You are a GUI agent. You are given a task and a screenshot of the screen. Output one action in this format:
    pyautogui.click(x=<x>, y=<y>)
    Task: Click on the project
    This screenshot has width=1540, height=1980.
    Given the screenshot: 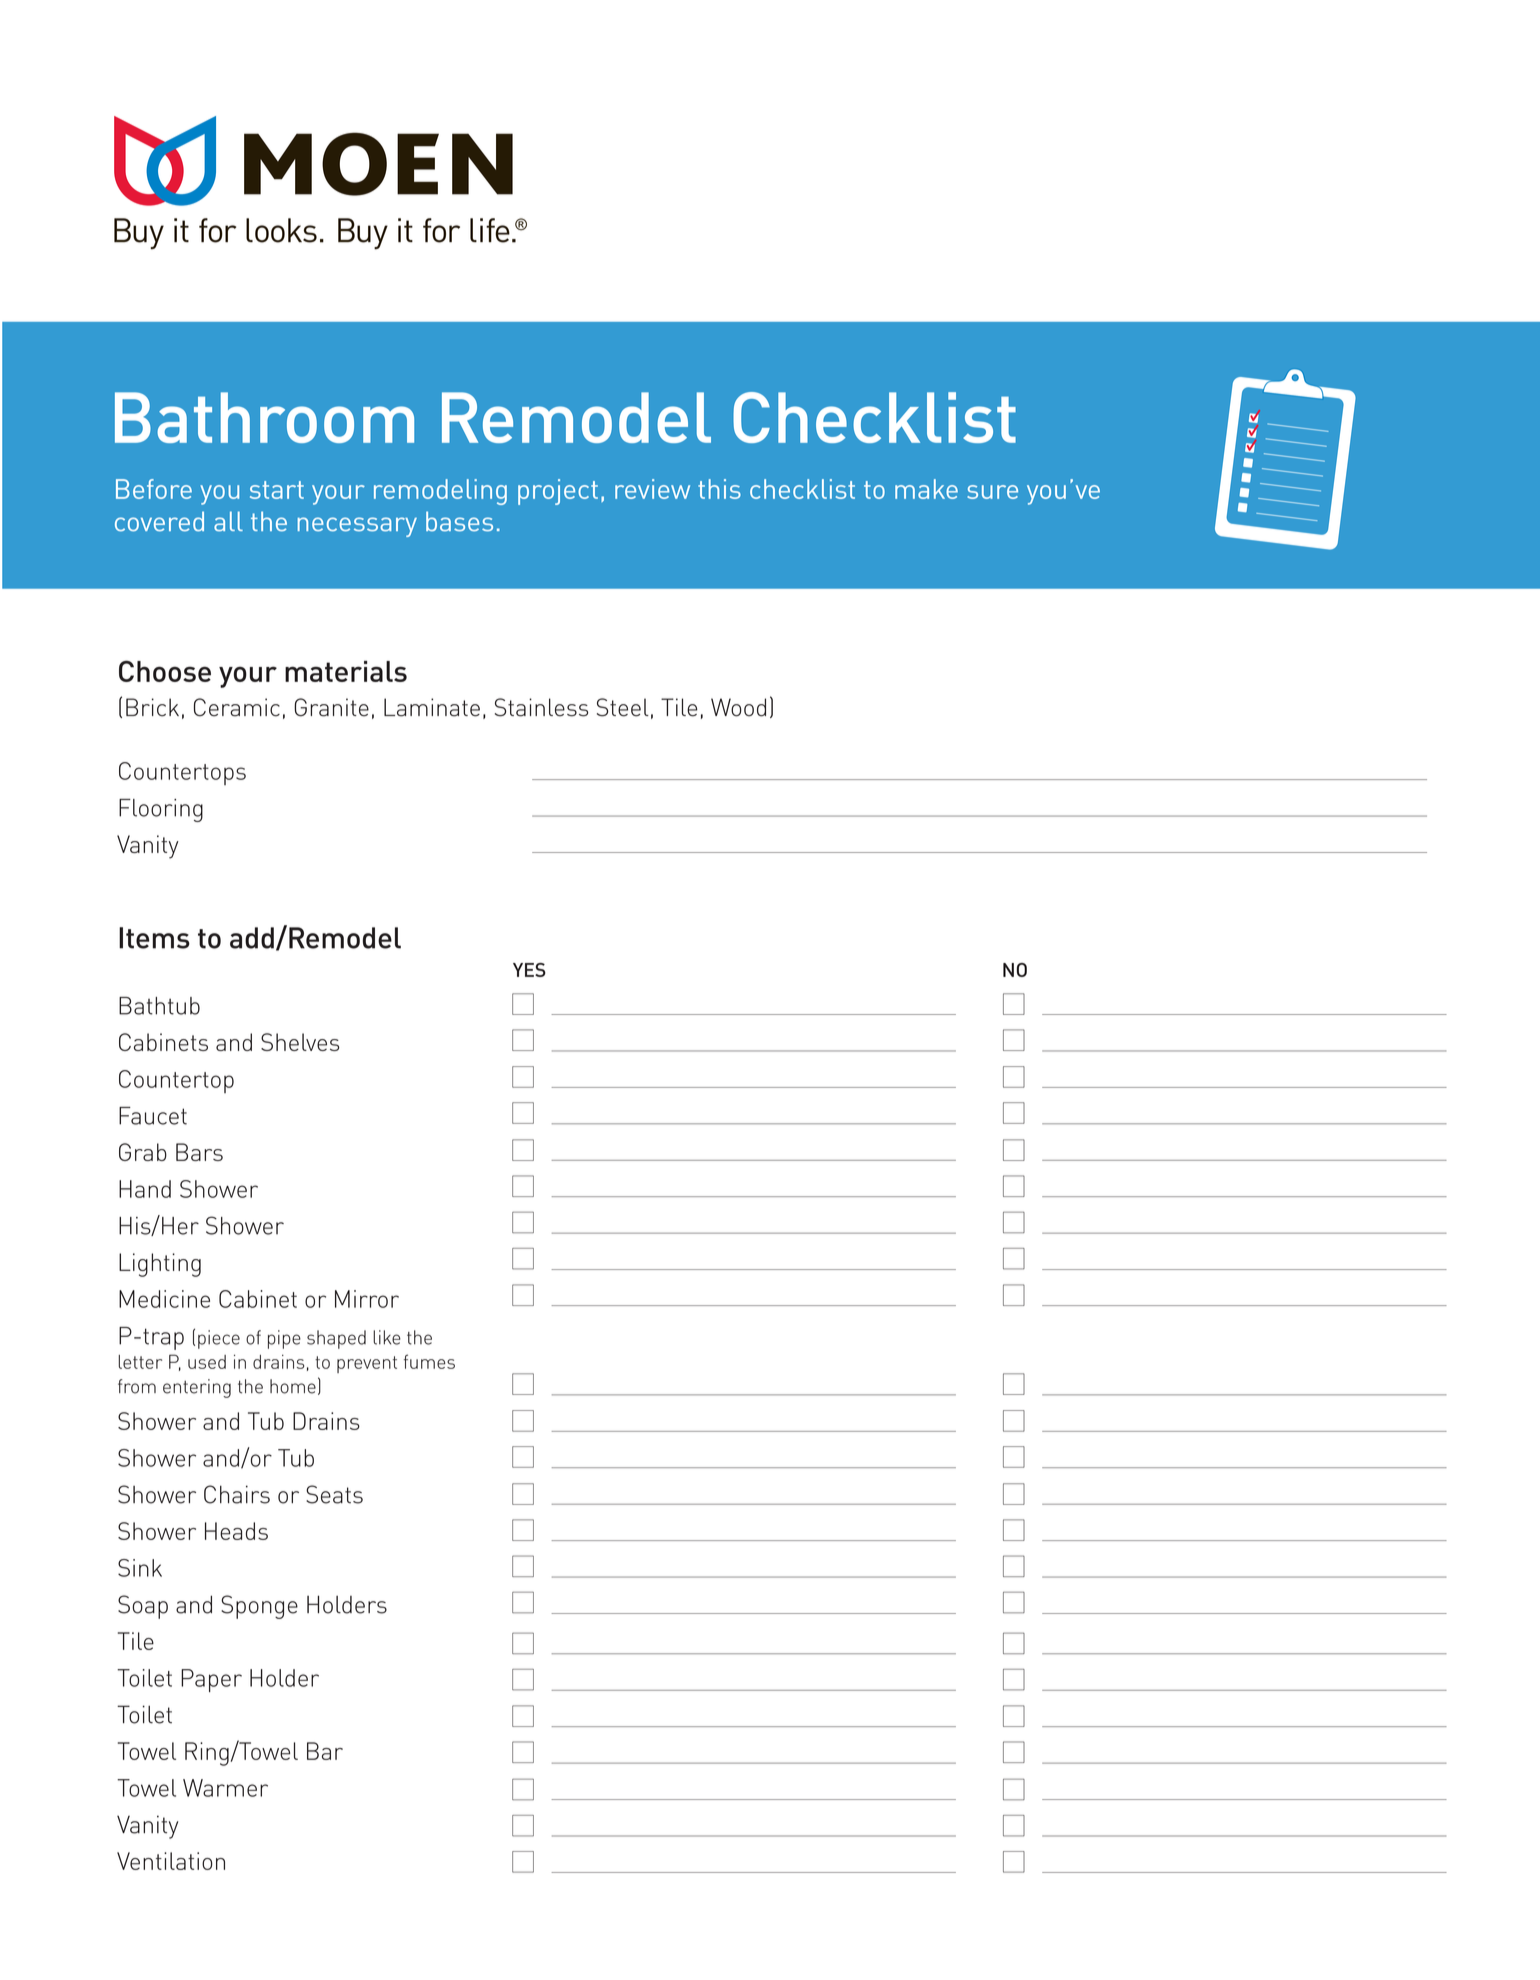 What is the action you would take?
    pyautogui.click(x=558, y=492)
